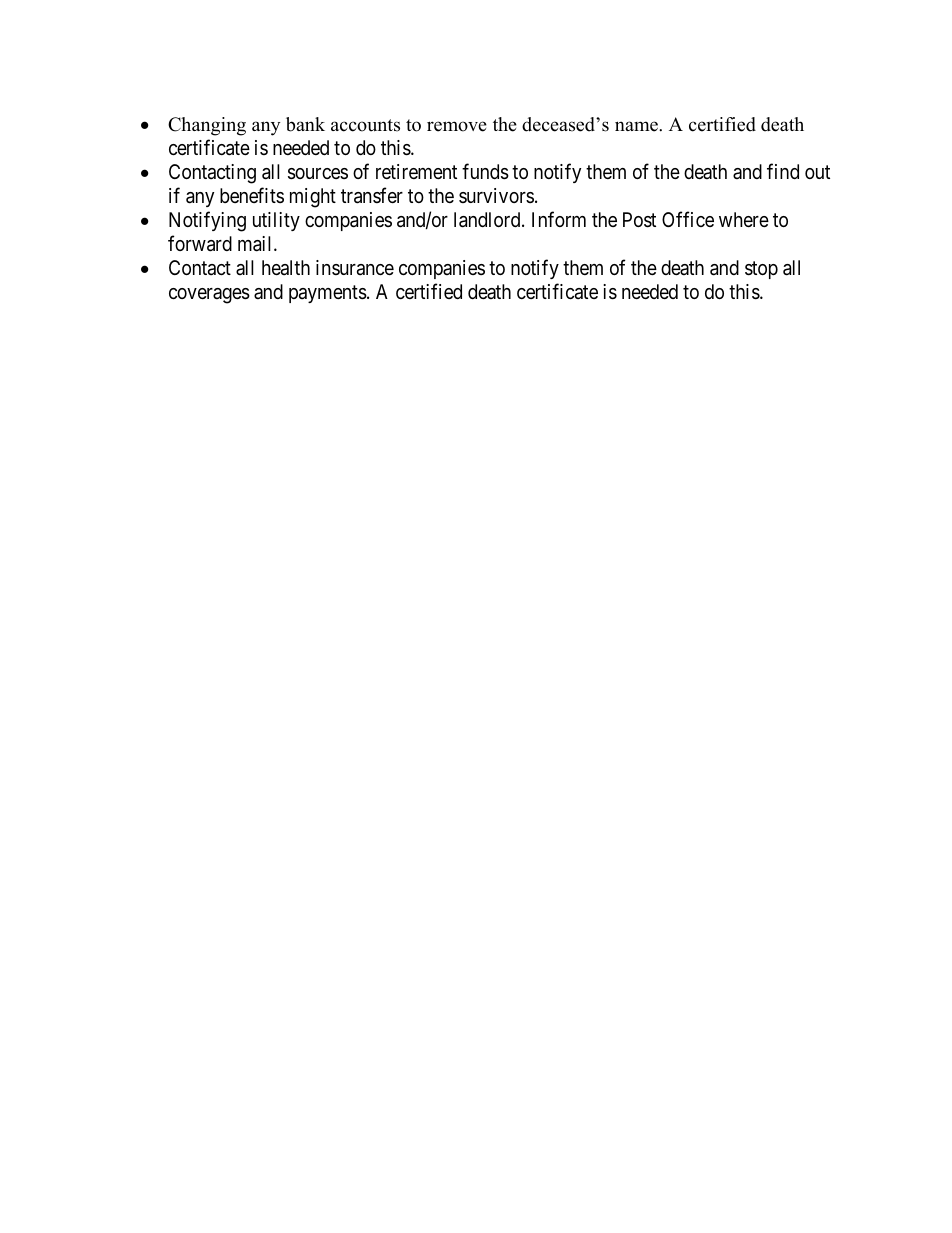 The image size is (952, 1233). Describe the element at coordinates (817, 172) in the page. I see `out` at that location.
